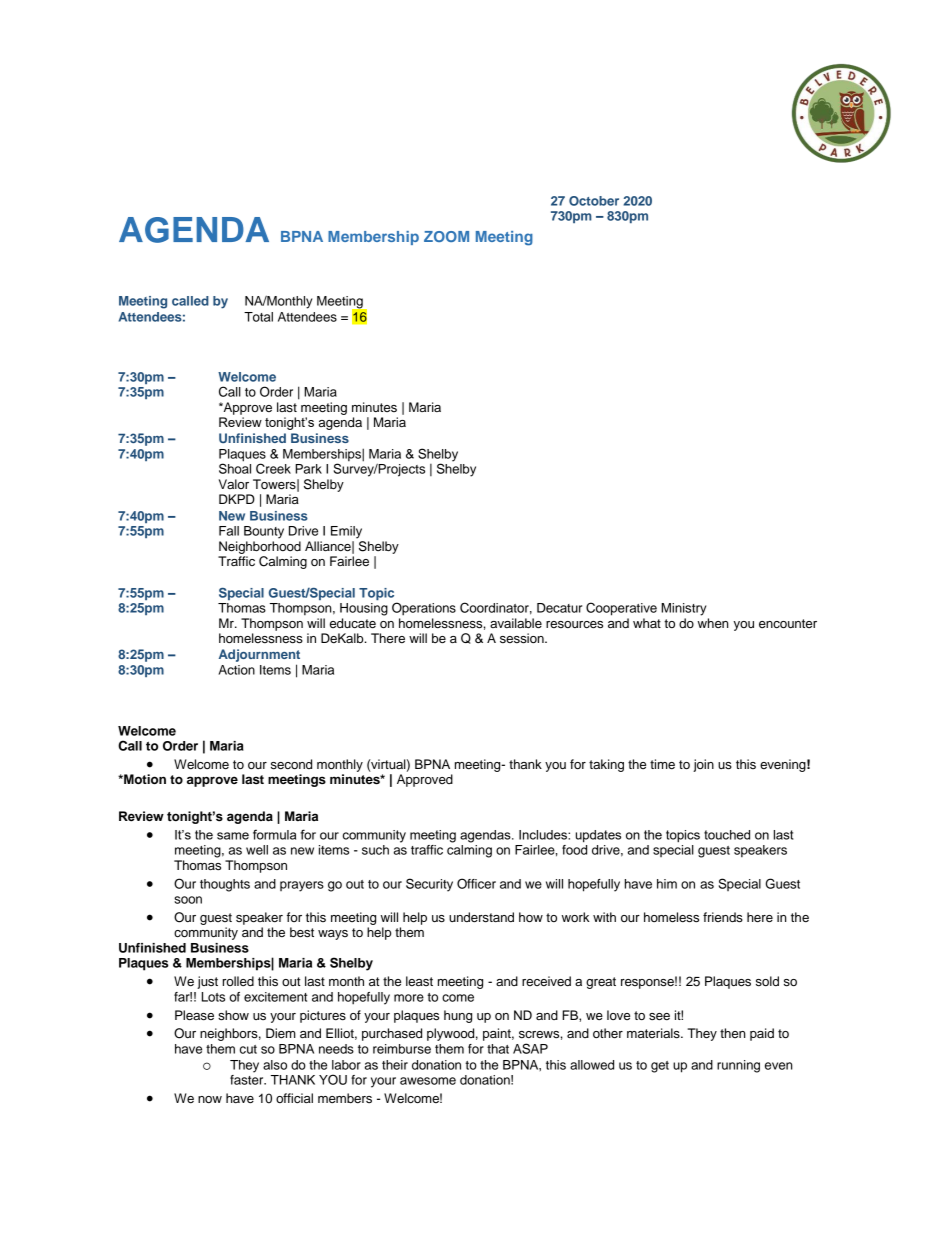 The image size is (952, 1233). Describe the element at coordinates (308, 469) in the screenshot. I see `Park` at that location.
